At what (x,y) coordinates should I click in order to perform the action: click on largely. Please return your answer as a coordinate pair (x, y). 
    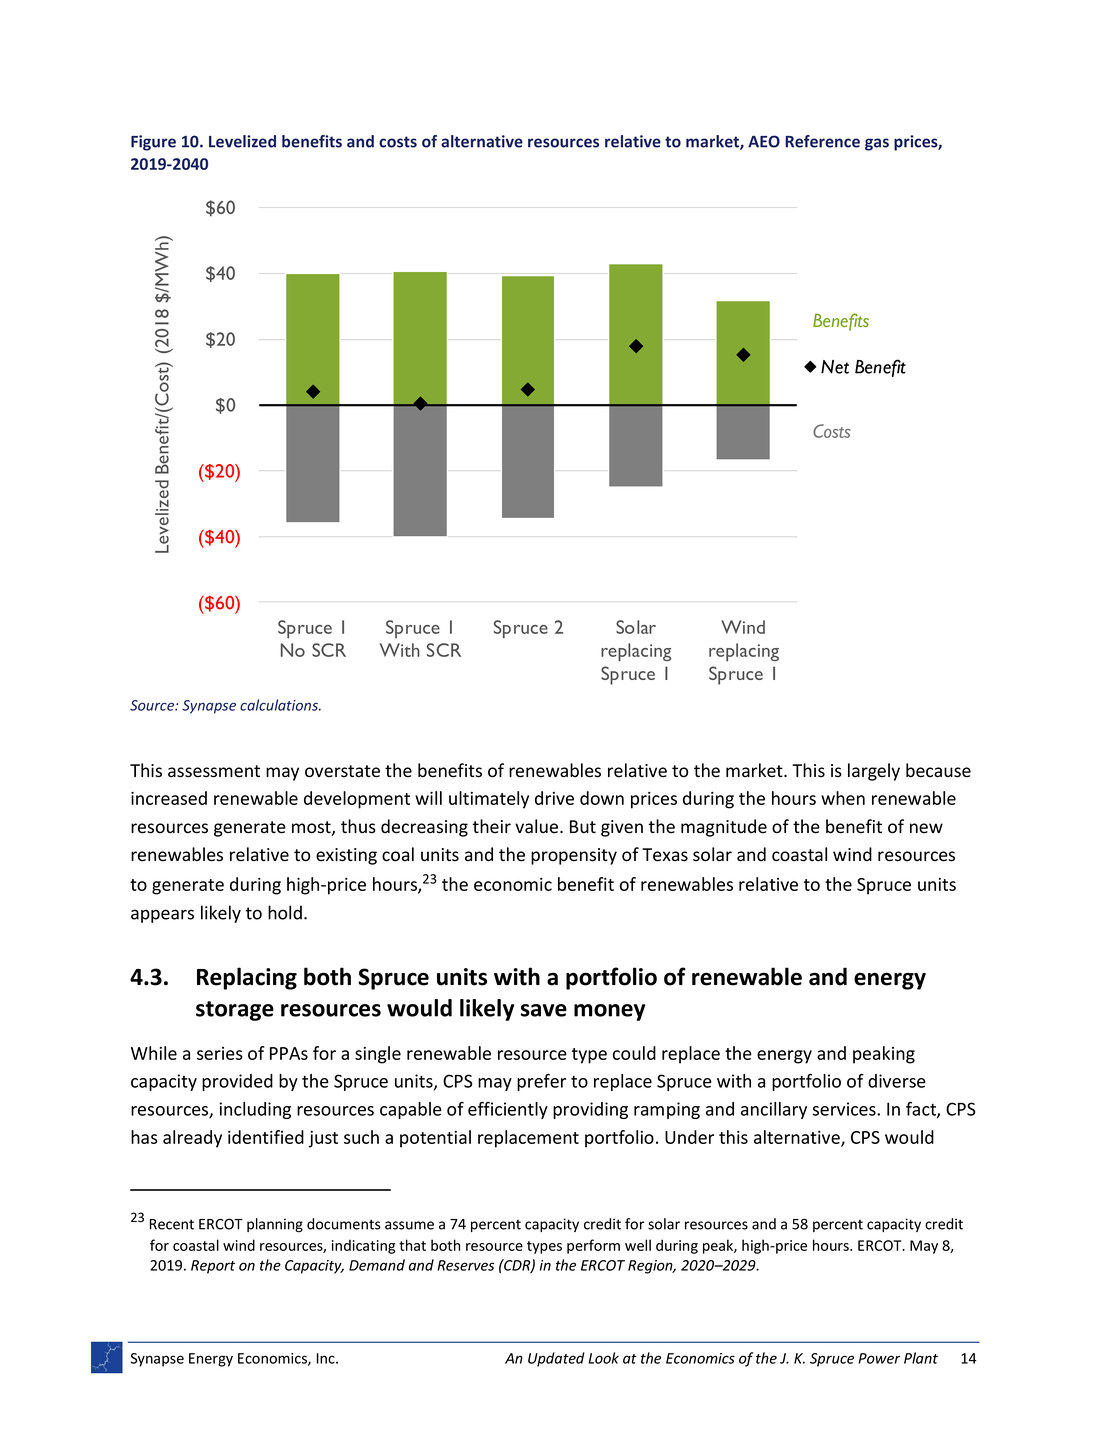
    Looking at the image, I should click on (874, 772).
